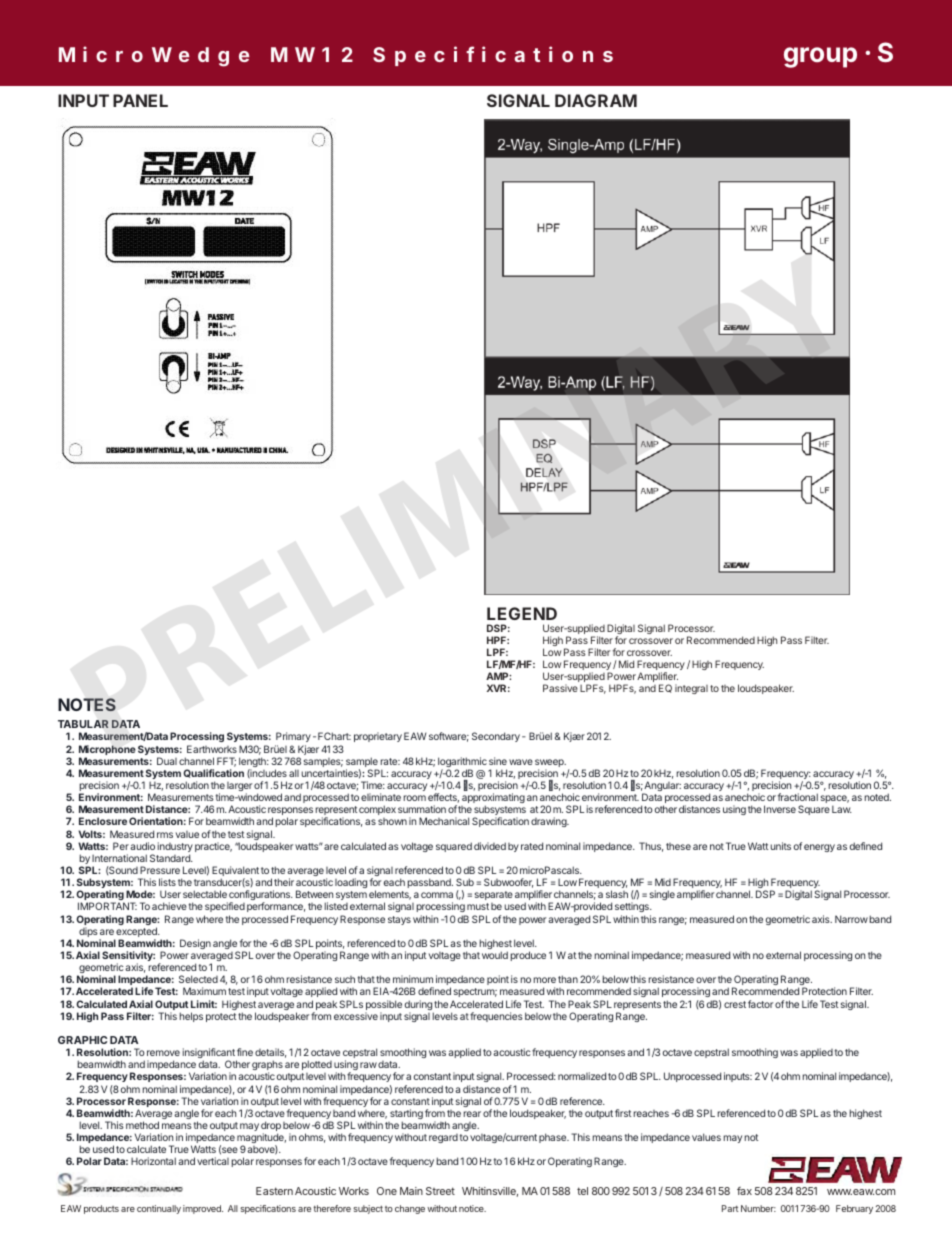 This document has width=952, height=1233. What do you see at coordinates (798, 797) in the document?
I see `fractional` at bounding box center [798, 797].
